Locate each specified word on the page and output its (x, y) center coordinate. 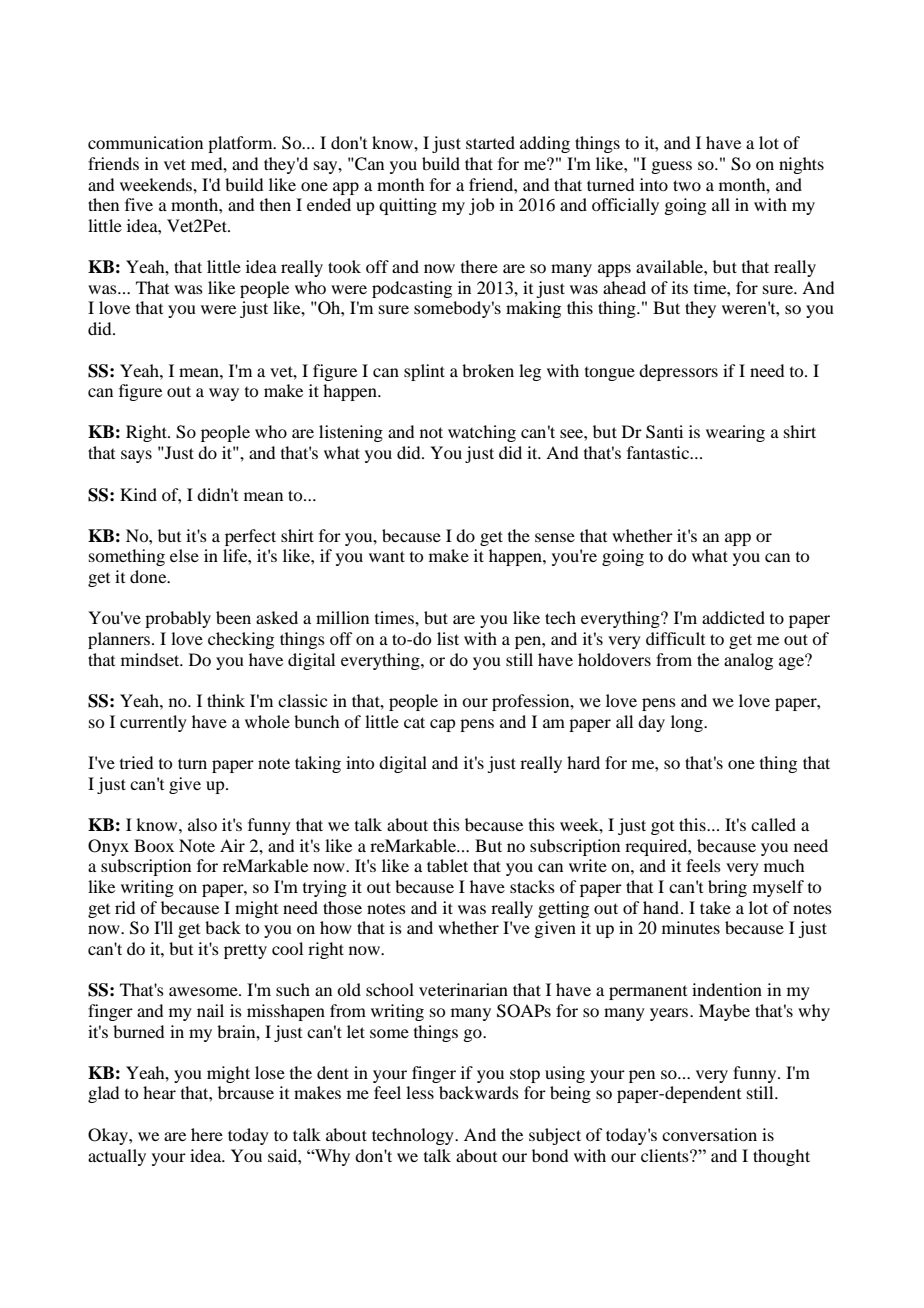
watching (482, 433)
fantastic (659, 452)
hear (159, 1092)
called (773, 824)
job (481, 206)
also (202, 824)
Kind (138, 494)
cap (442, 725)
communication (145, 142)
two (687, 185)
